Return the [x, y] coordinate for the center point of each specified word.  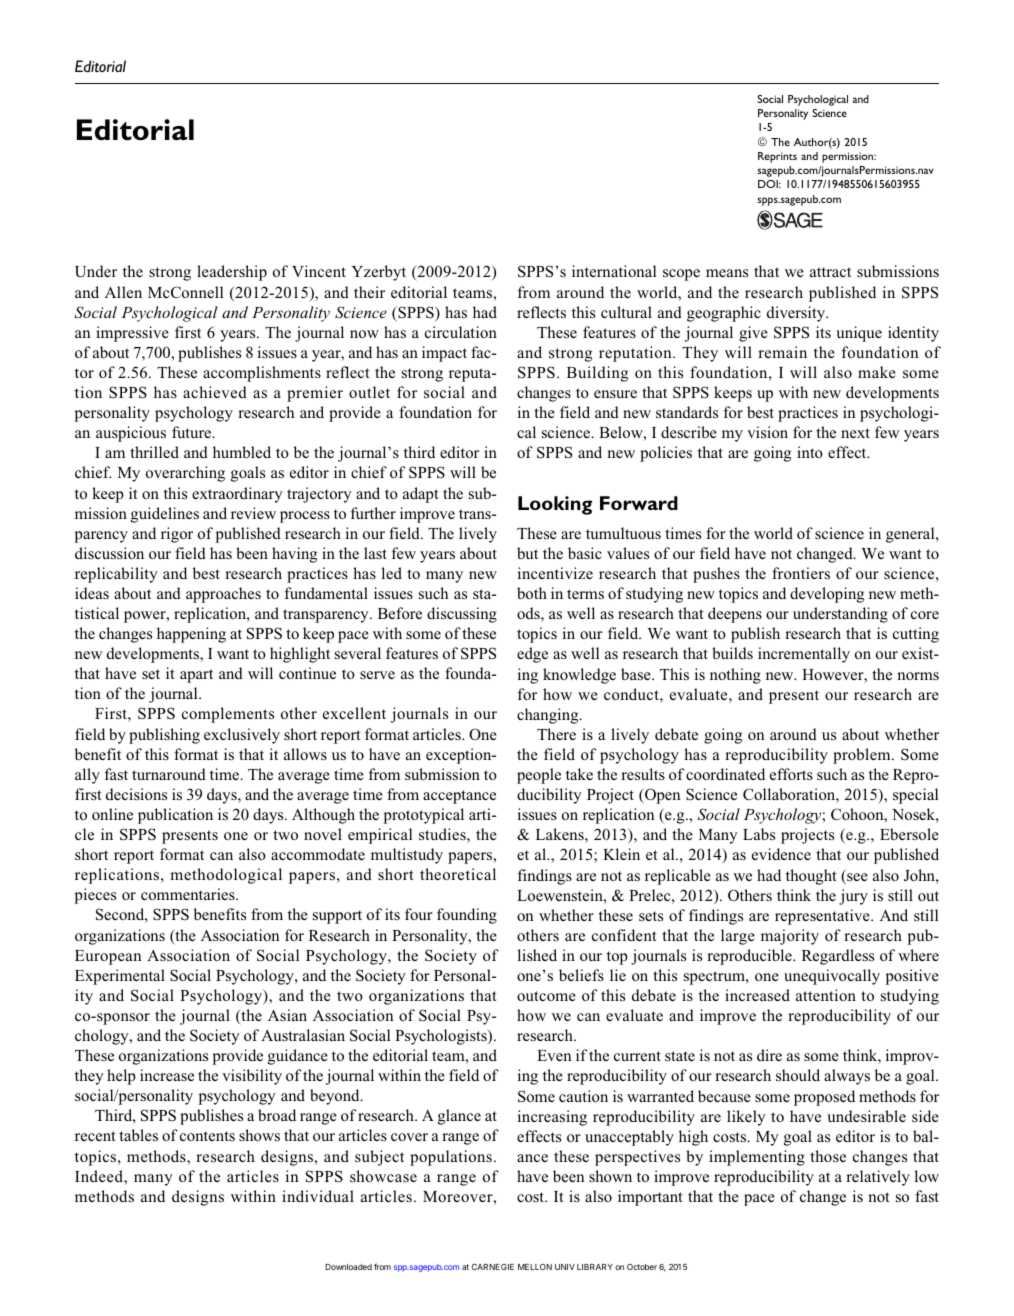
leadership [232, 273]
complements [228, 715]
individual [318, 1196]
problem [863, 756]
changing [549, 716]
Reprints [777, 157]
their [369, 292]
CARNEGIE [493, 1267]
